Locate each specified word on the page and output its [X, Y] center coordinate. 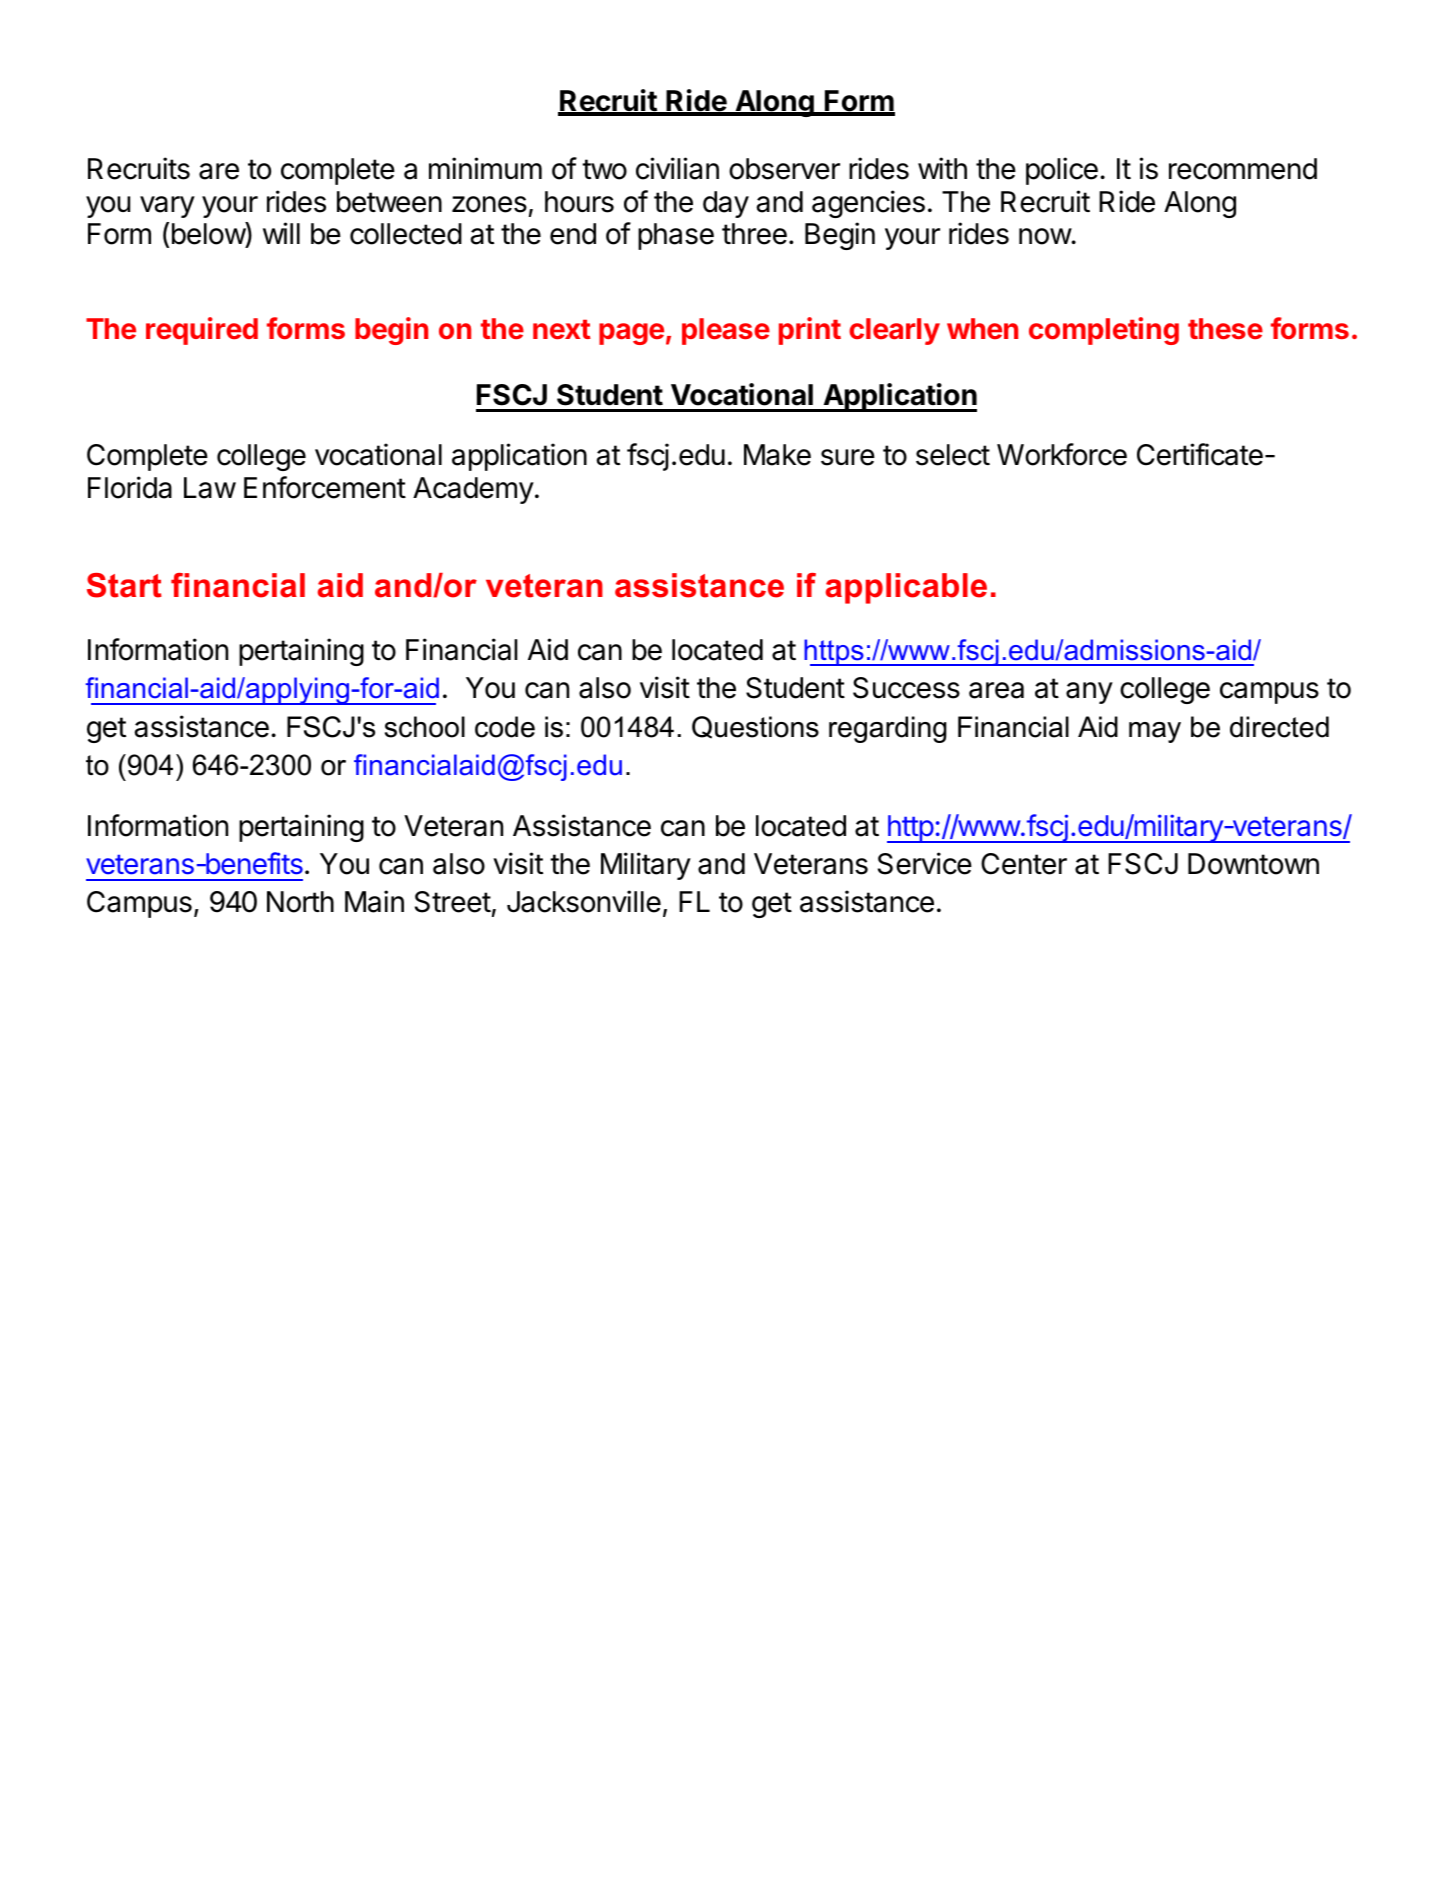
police [1062, 171]
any [1089, 693]
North [300, 902]
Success [906, 688]
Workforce [1062, 454]
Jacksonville [584, 901]
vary [167, 207]
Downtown [1253, 864]
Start [124, 585]
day [726, 204]
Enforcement [325, 487]
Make [777, 455]
